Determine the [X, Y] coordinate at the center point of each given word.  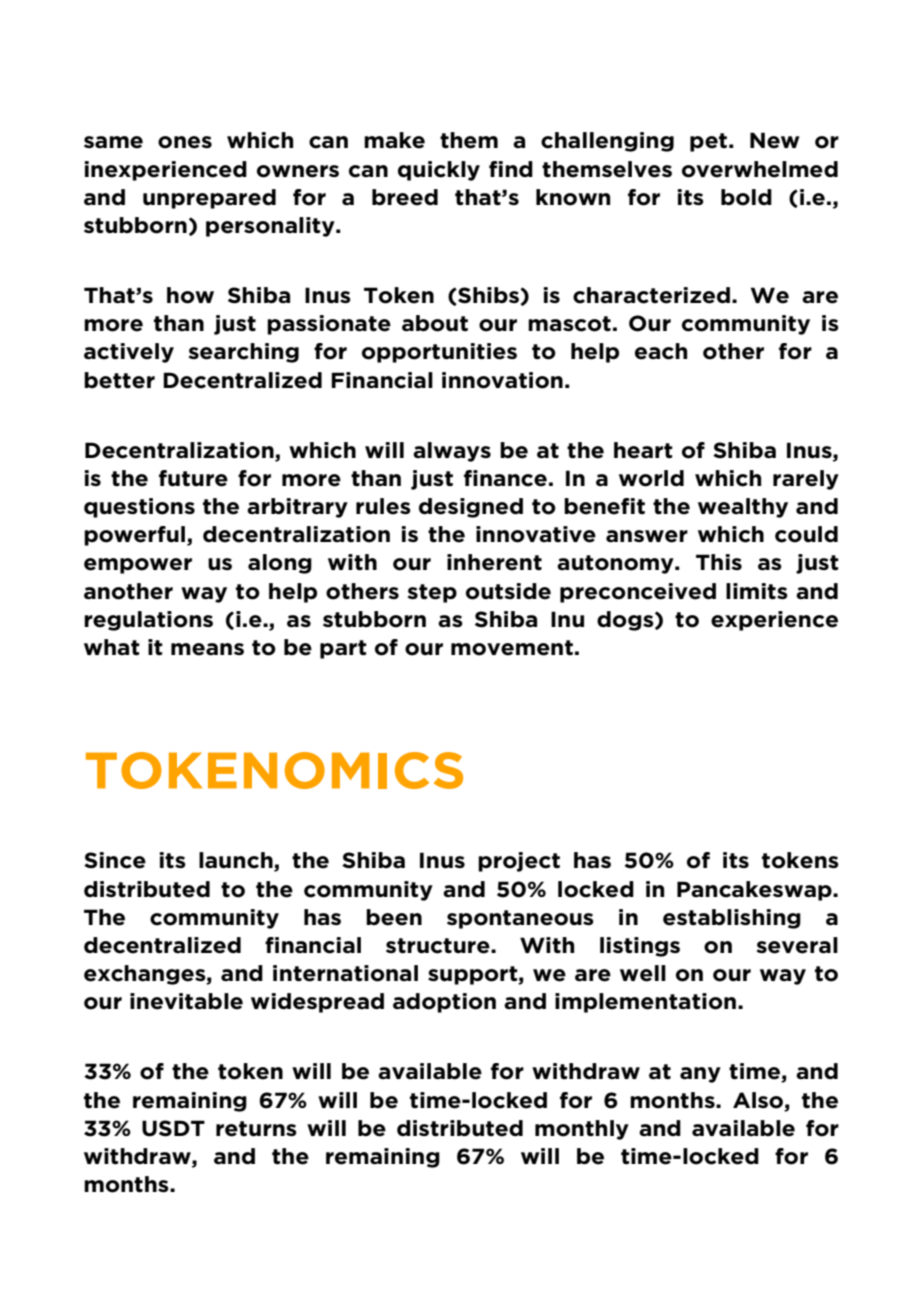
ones [185, 142]
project [519, 862]
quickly [439, 171]
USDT [173, 1128]
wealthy [743, 508]
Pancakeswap [755, 891]
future [193, 478]
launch [237, 861]
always [452, 452]
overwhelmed [760, 169]
